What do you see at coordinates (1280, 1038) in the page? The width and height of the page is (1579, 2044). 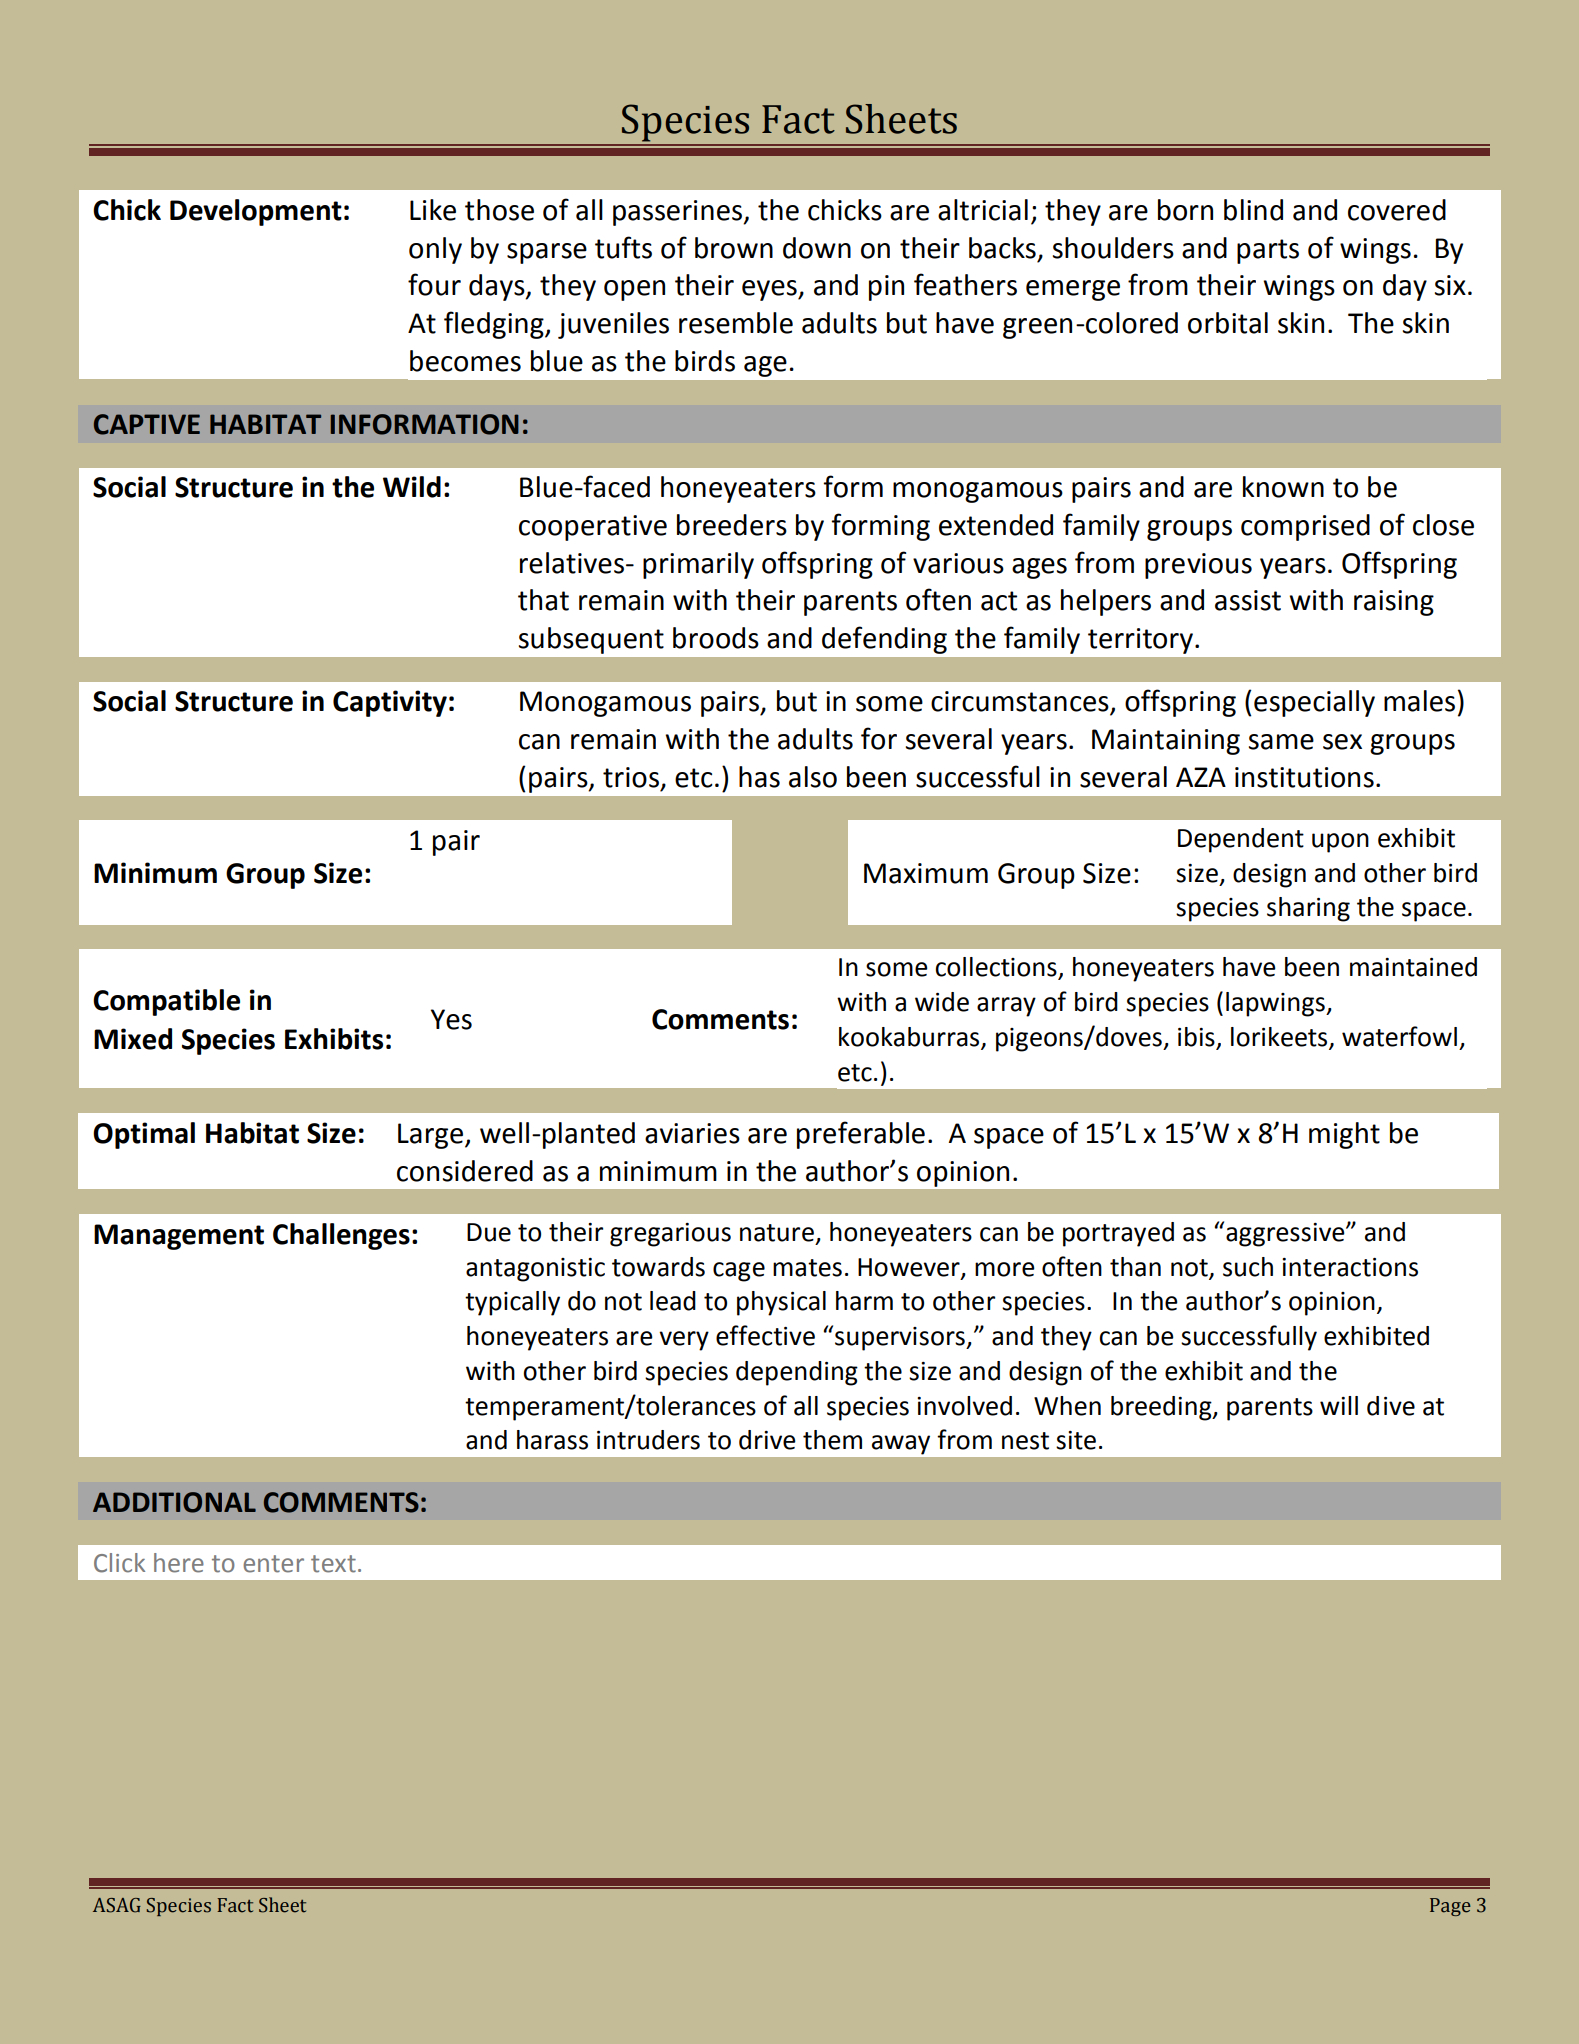 I see `lorikeets` at bounding box center [1280, 1038].
